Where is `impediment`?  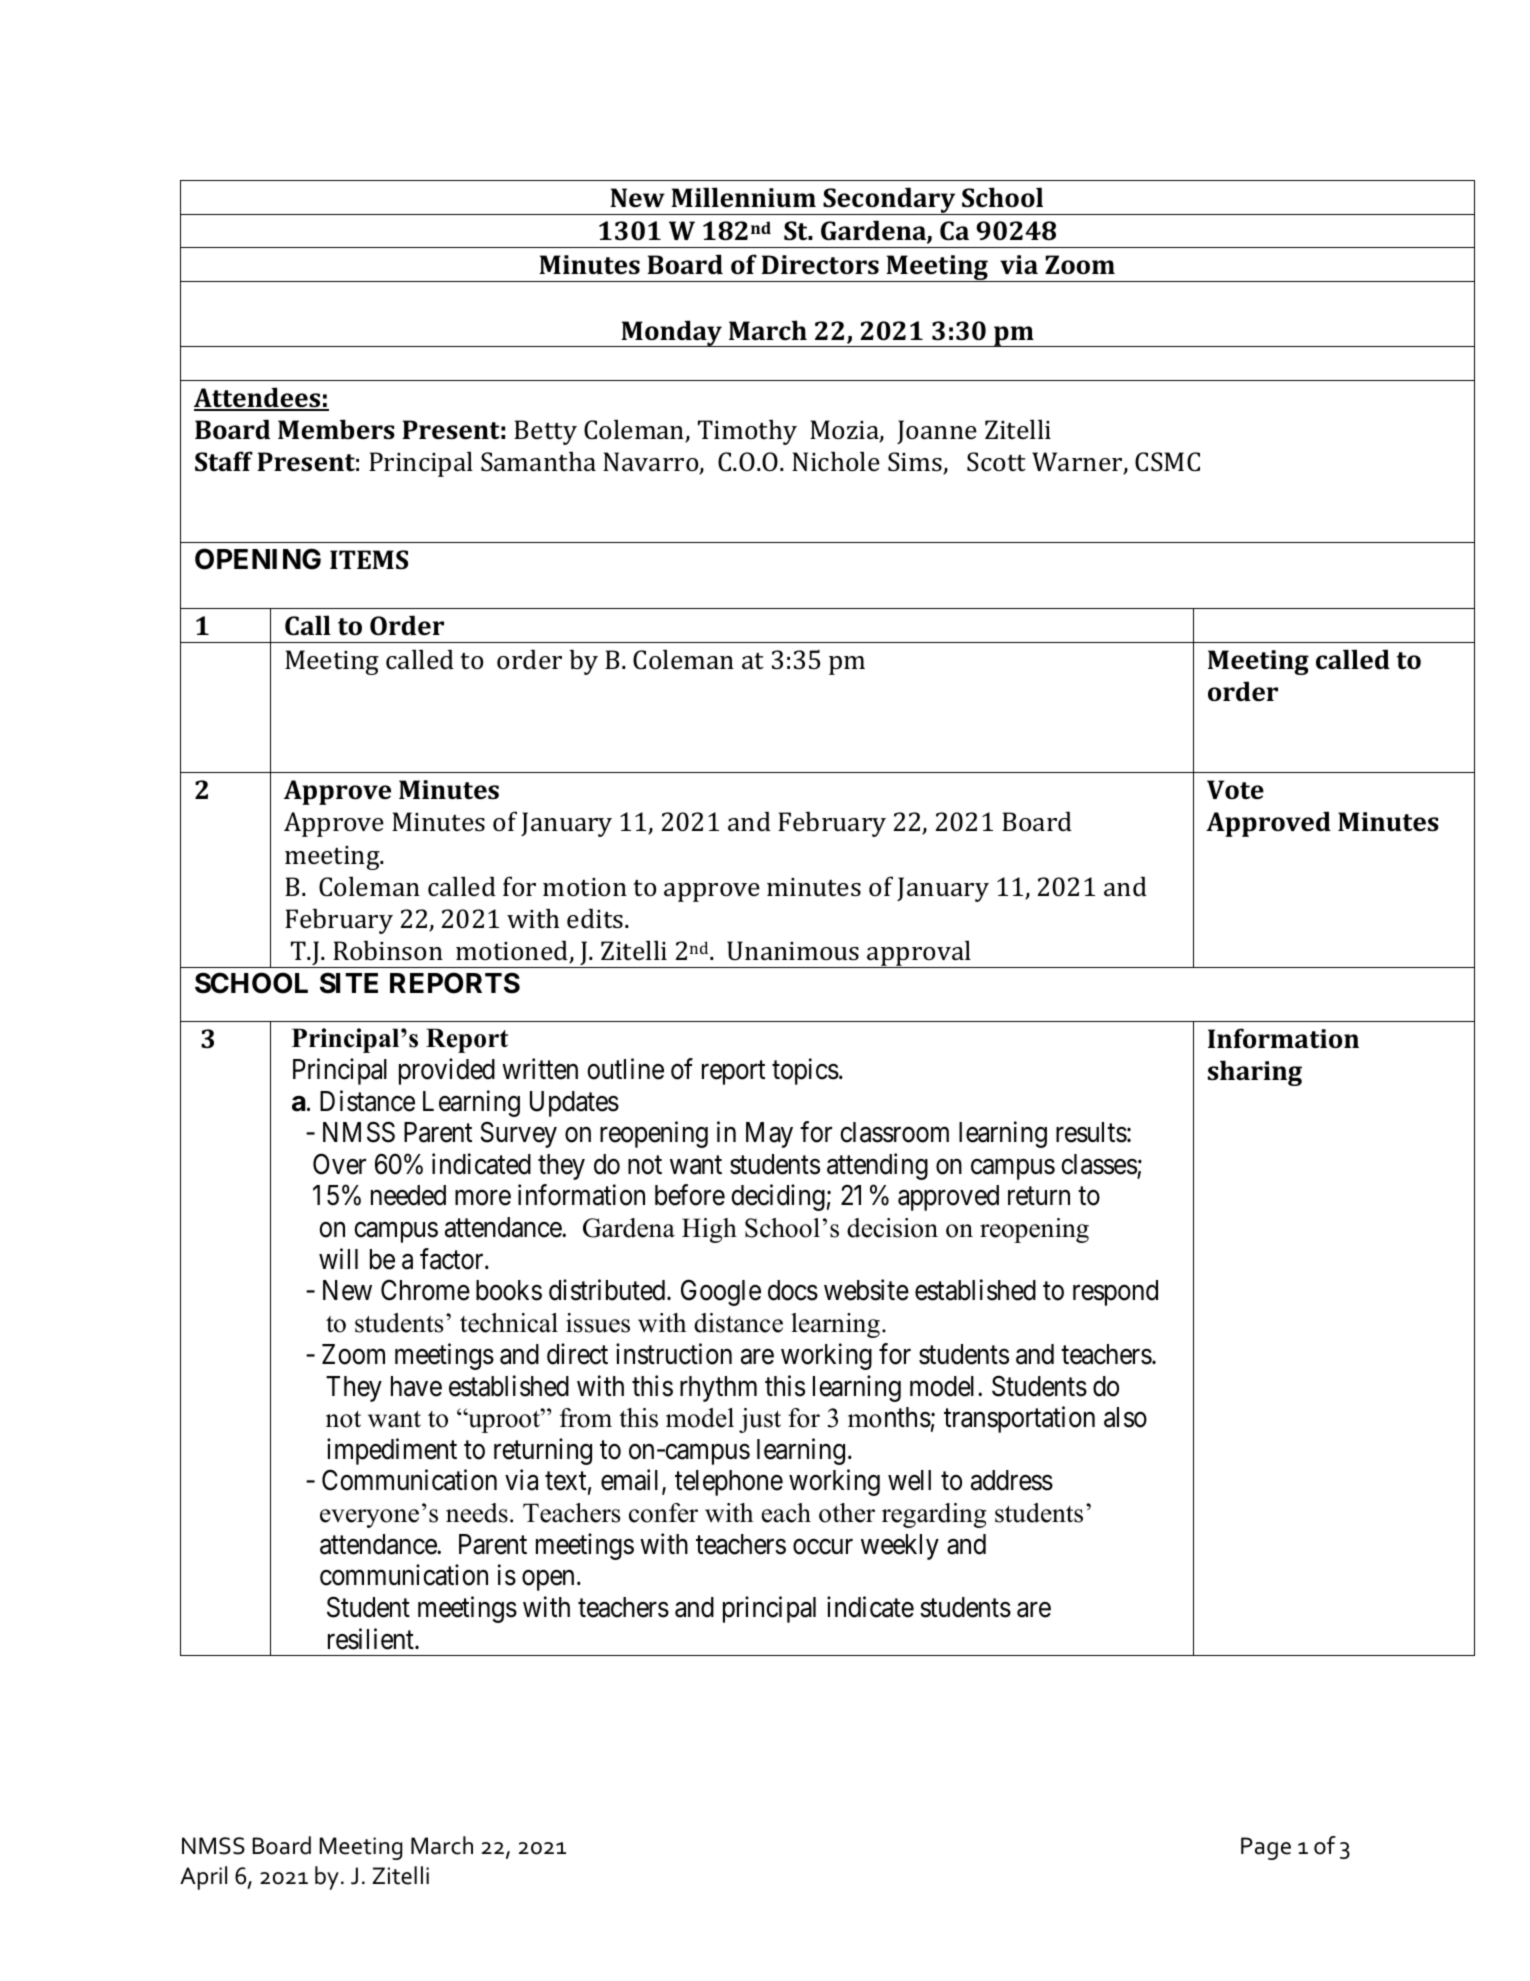 impediment is located at coordinates (392, 1451).
